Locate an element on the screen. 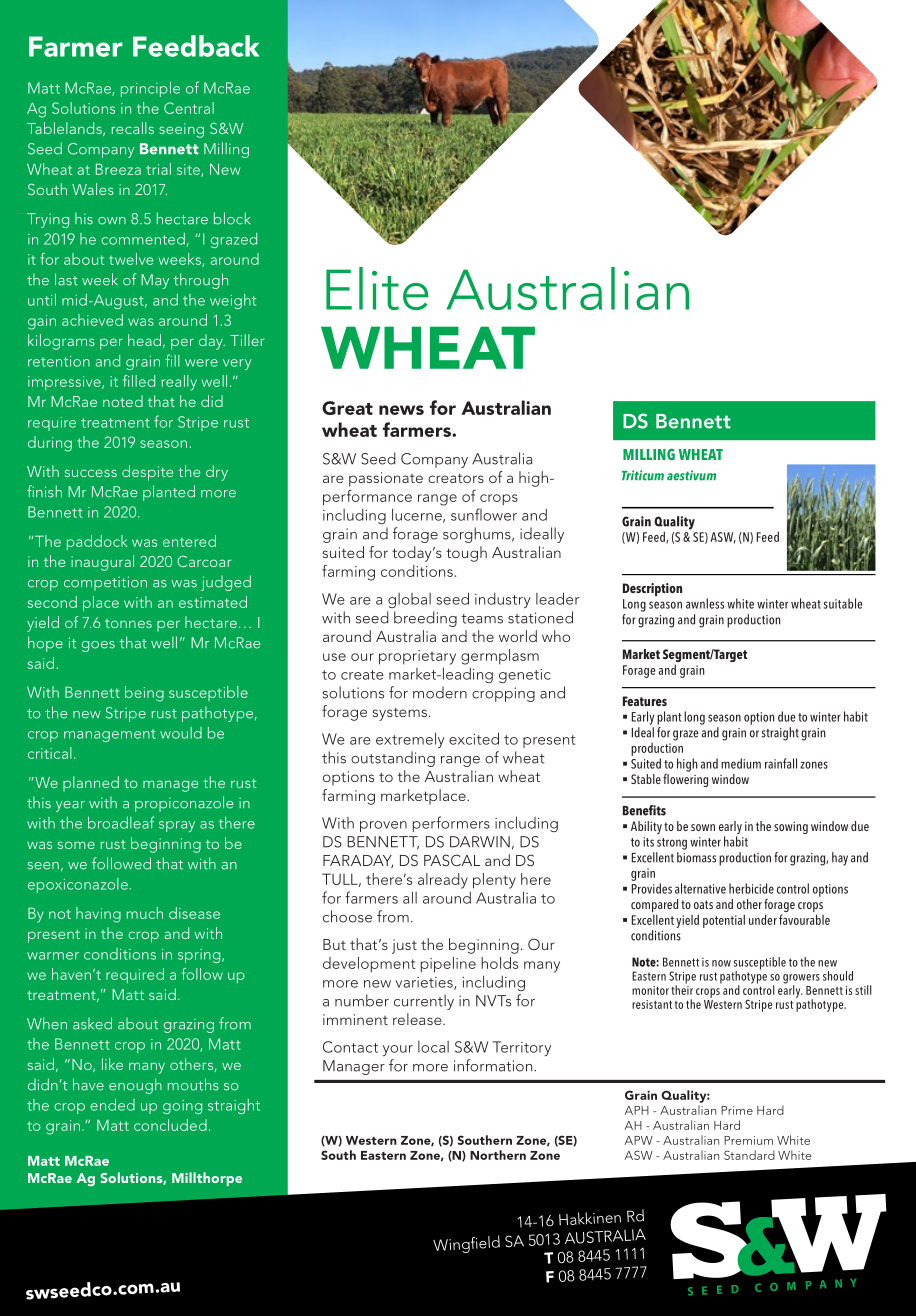  concluded is located at coordinates (170, 1125).
